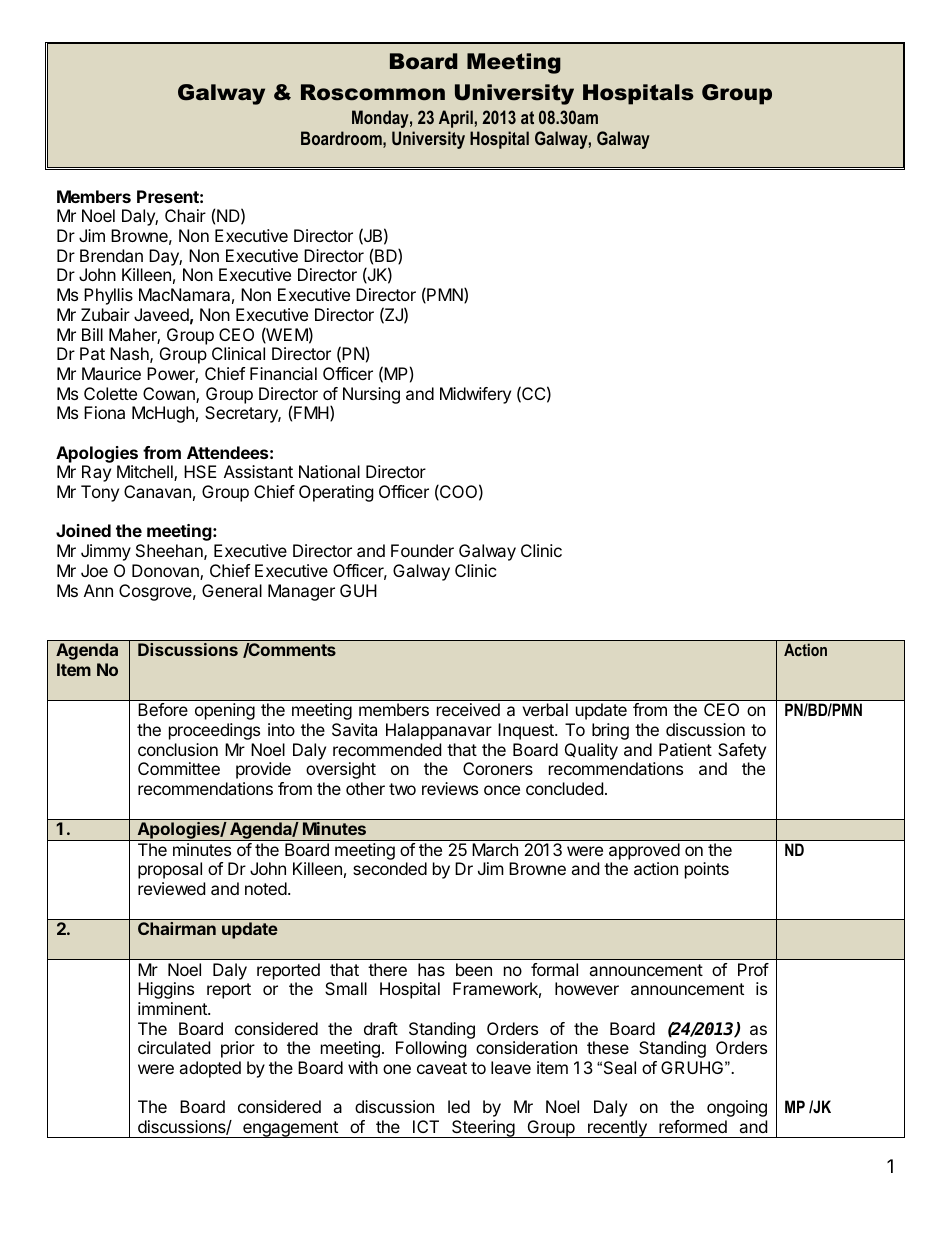  What do you see at coordinates (336, 493) in the screenshot?
I see `Operating` at bounding box center [336, 493].
